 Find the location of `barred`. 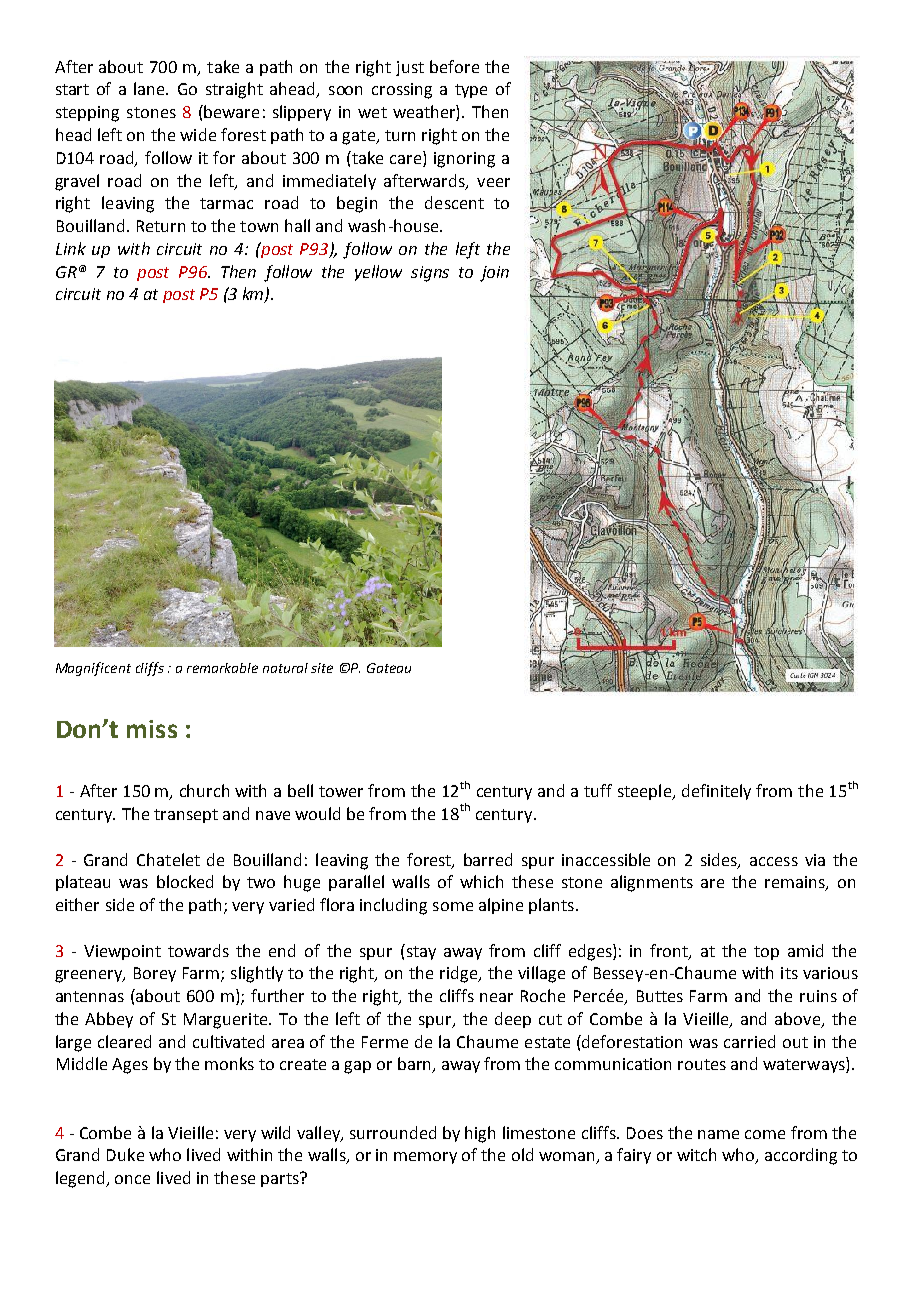

barred is located at coordinates (488, 859).
